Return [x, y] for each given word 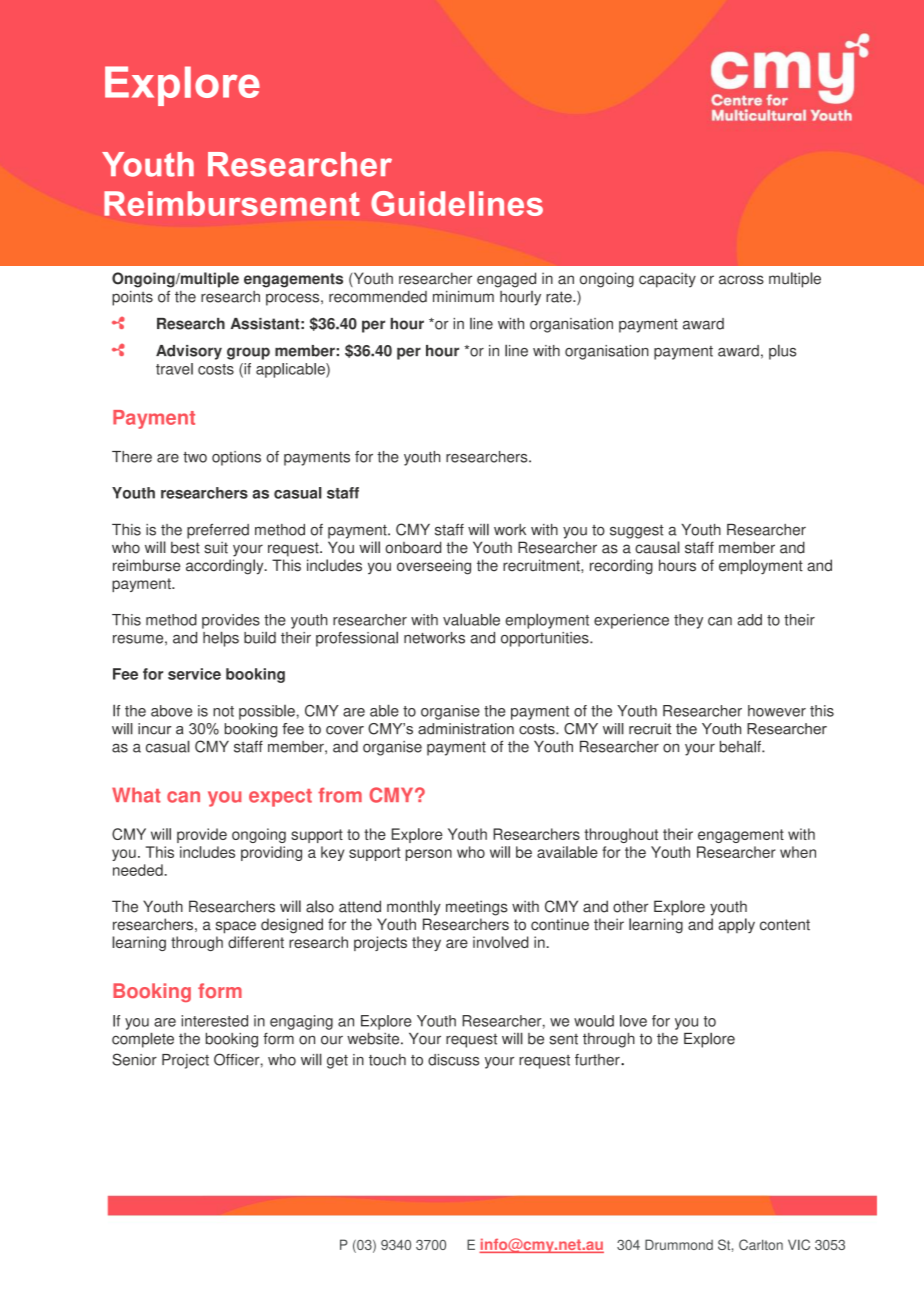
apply [736, 926]
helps [221, 639]
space [236, 927]
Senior [134, 1059]
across [741, 280]
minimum [463, 296]
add [749, 620]
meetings [477, 908]
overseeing [434, 567]
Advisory [189, 352]
